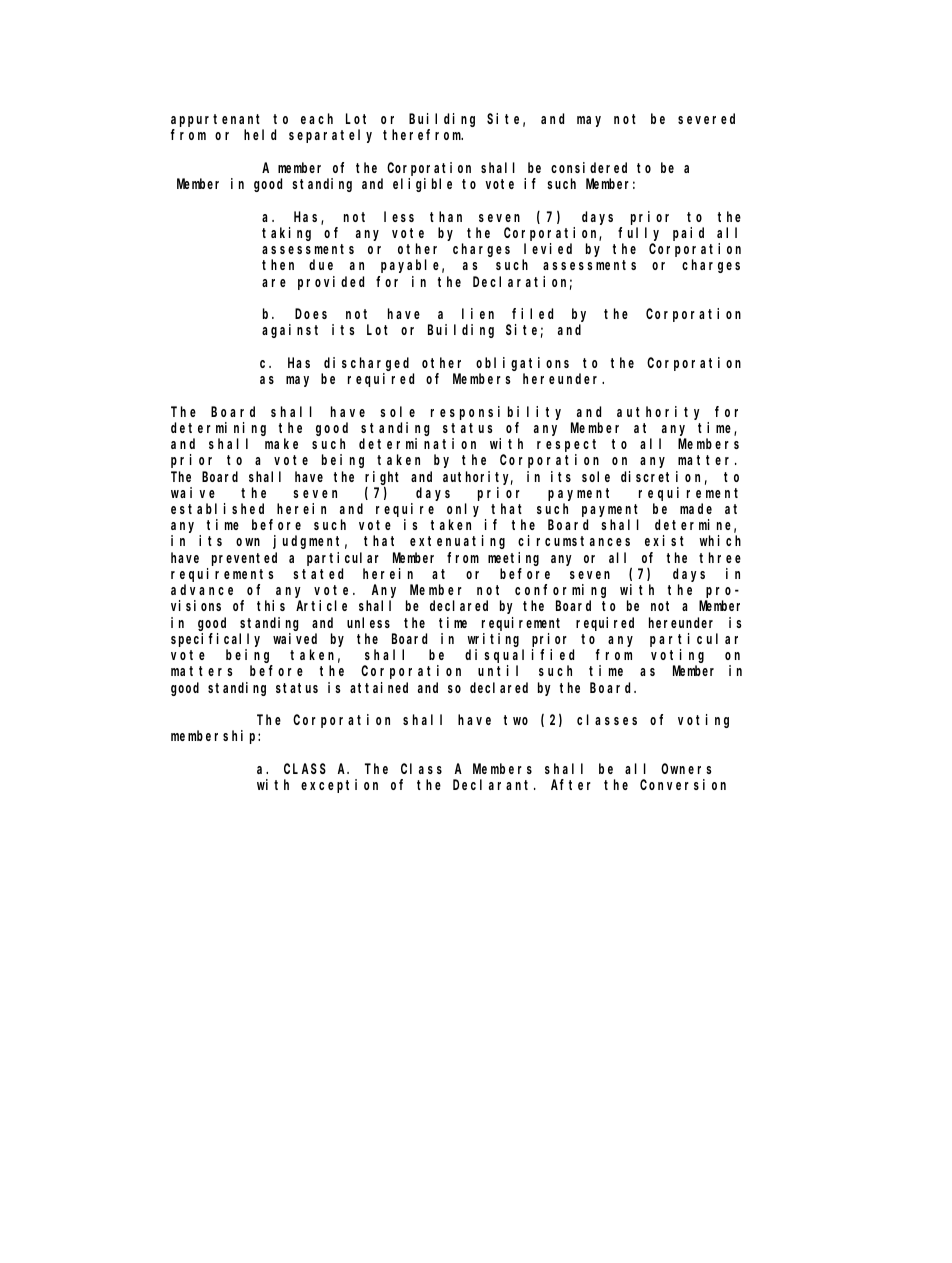 Image resolution: width=952 pixels, height=1263 pixels. I want to click on Does, so click(311, 314).
